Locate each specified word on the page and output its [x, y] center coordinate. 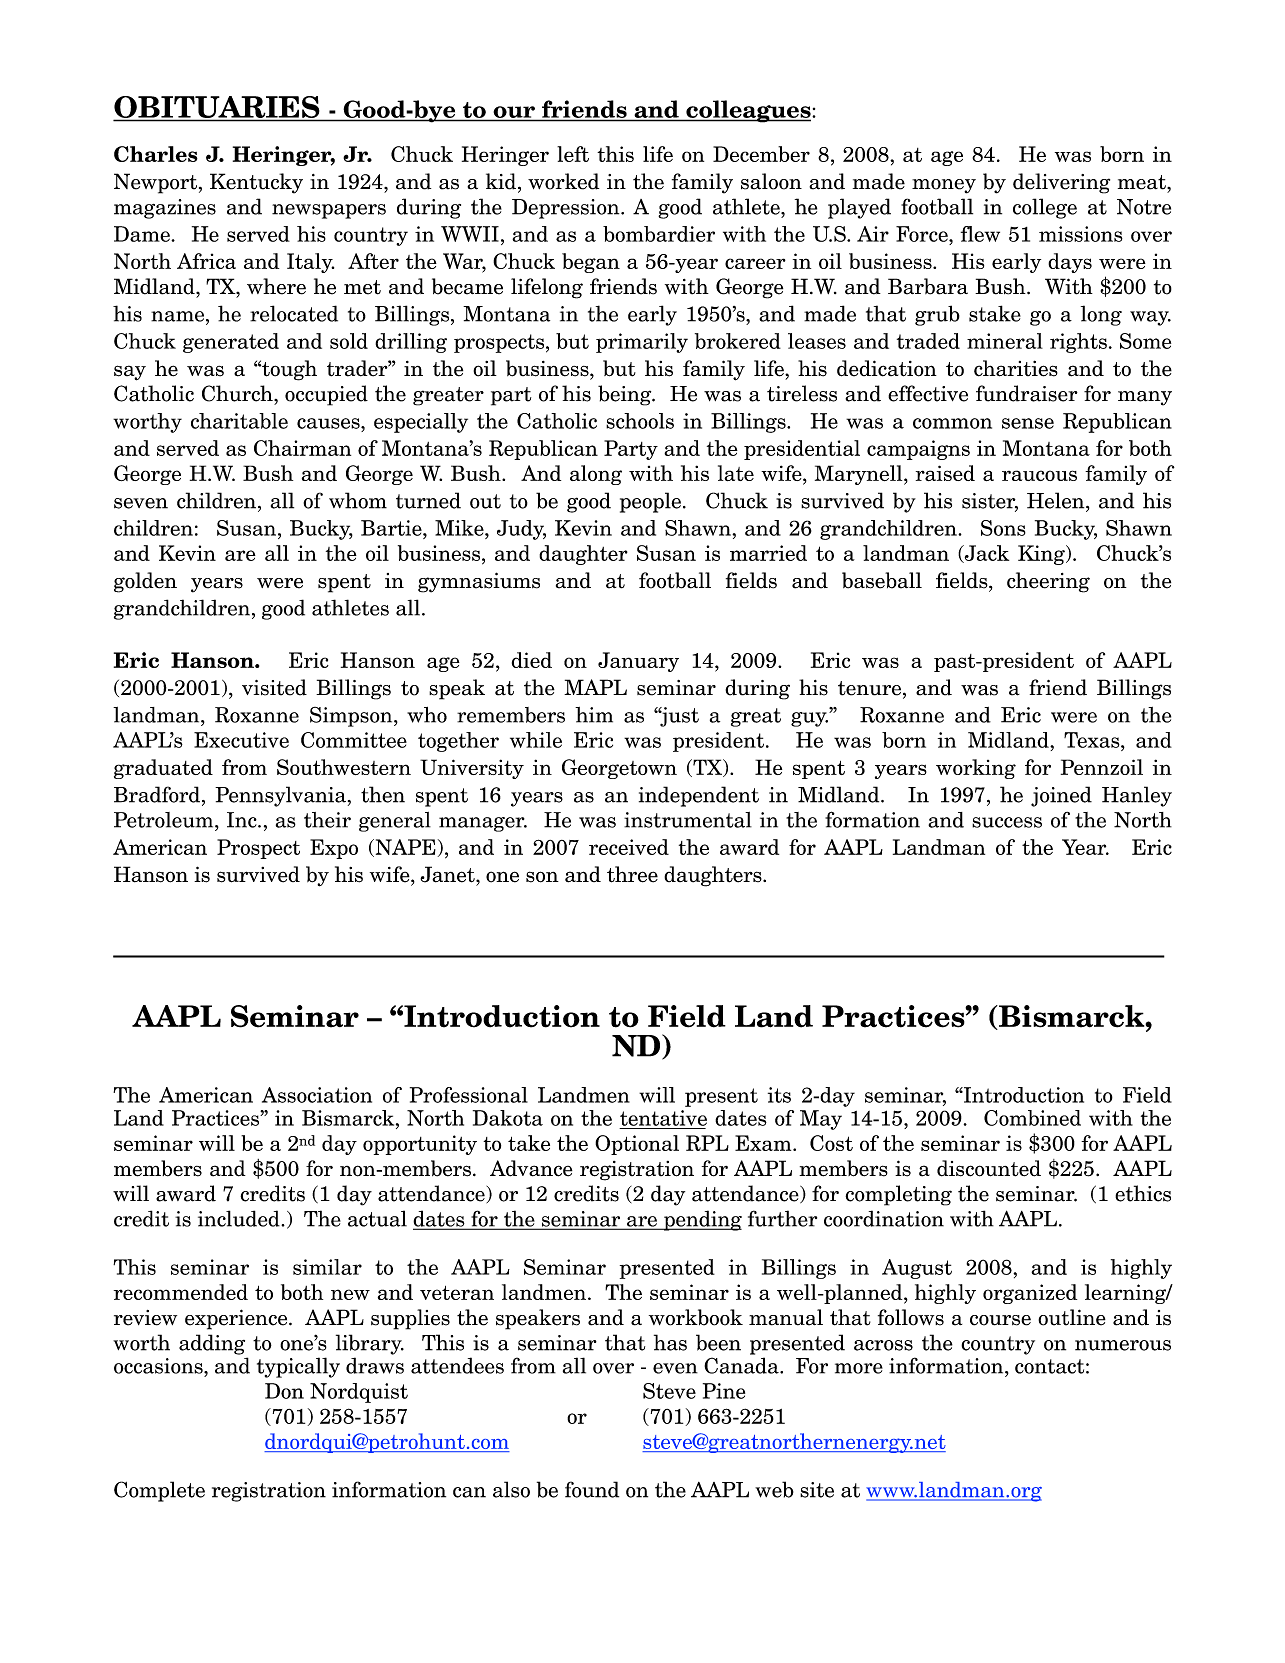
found [592, 1489]
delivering [1061, 183]
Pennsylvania [280, 796]
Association [317, 1095]
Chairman [302, 448]
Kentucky [256, 183]
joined [1061, 796]
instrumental [688, 820]
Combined [1032, 1118]
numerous [1123, 1345]
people [650, 502]
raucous [1039, 475]
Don [284, 1391]
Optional [637, 1145]
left [573, 154]
